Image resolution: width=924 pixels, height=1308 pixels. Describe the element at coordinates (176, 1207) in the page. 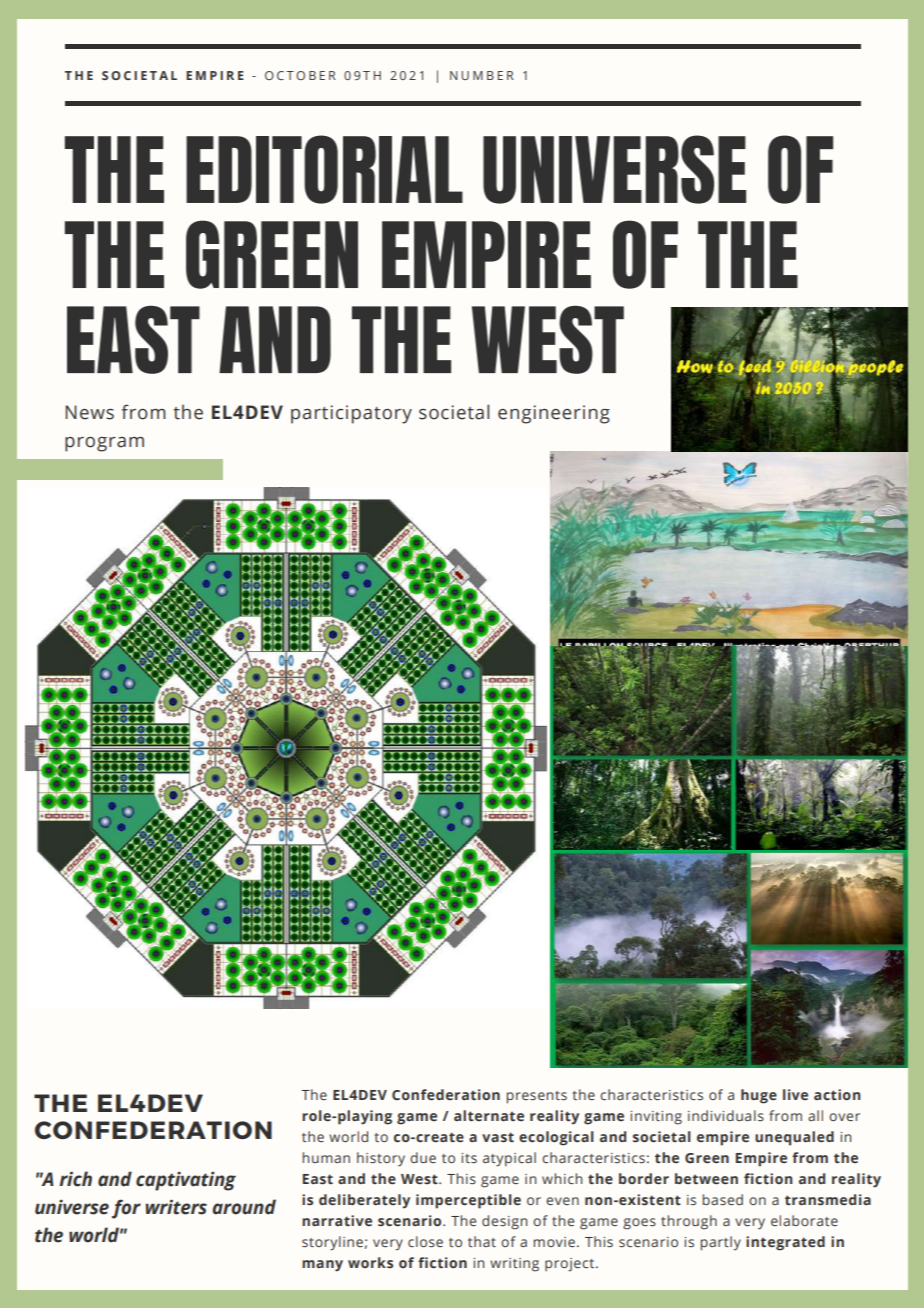

I see `writers` at that location.
